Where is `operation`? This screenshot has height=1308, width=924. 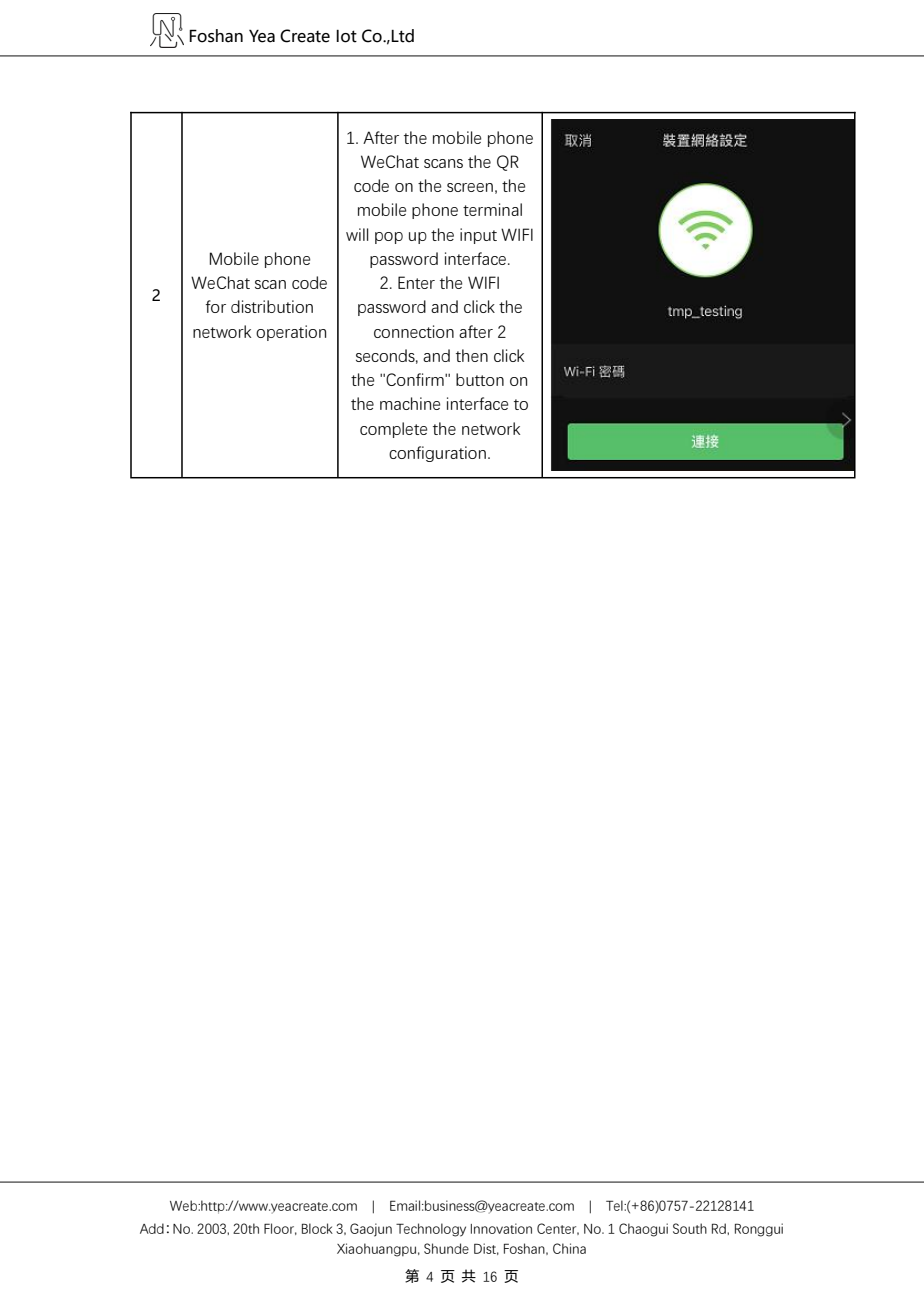
operation is located at coordinates (291, 333).
